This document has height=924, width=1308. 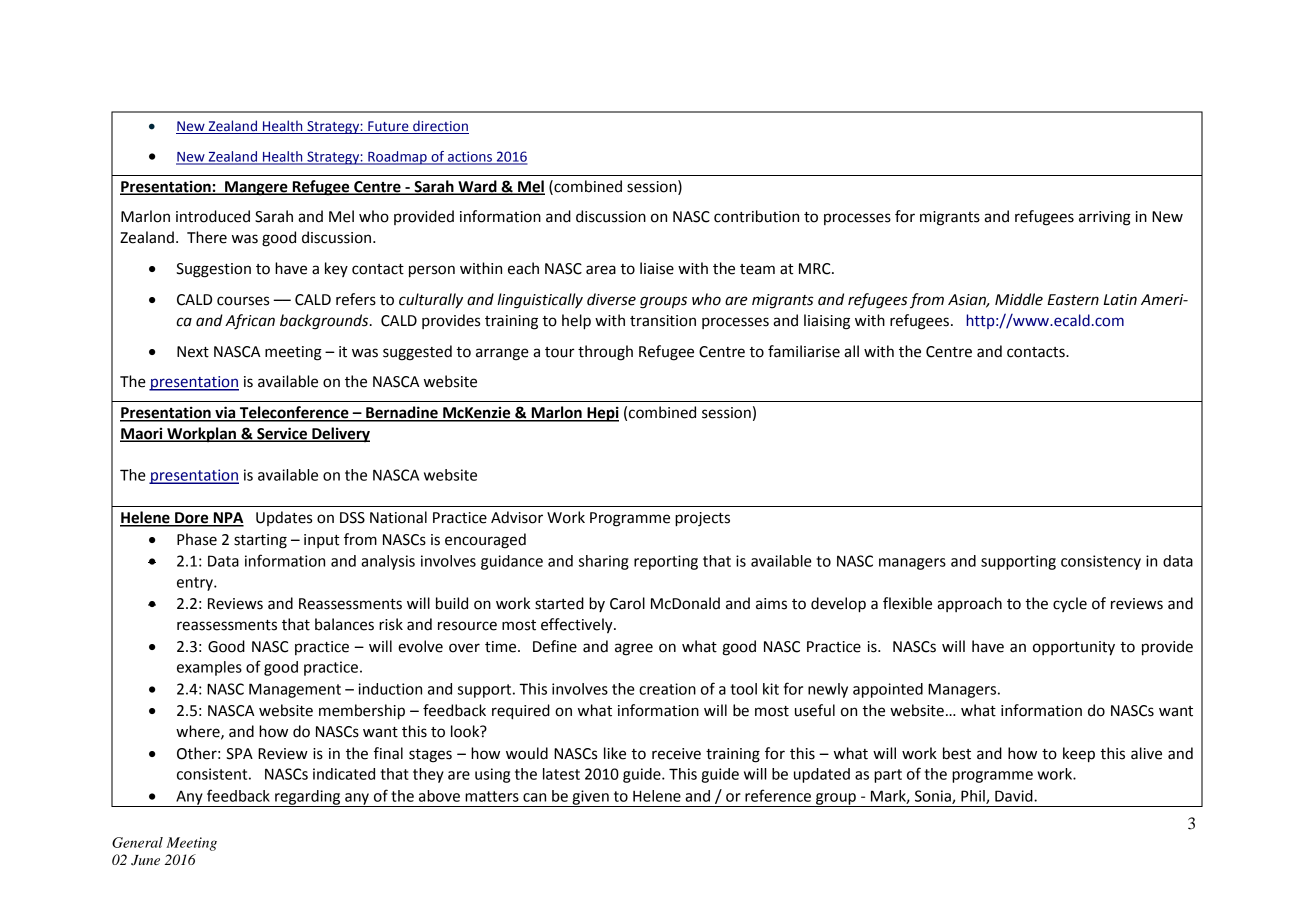 What do you see at coordinates (590, 798) in the document?
I see `given` at bounding box center [590, 798].
